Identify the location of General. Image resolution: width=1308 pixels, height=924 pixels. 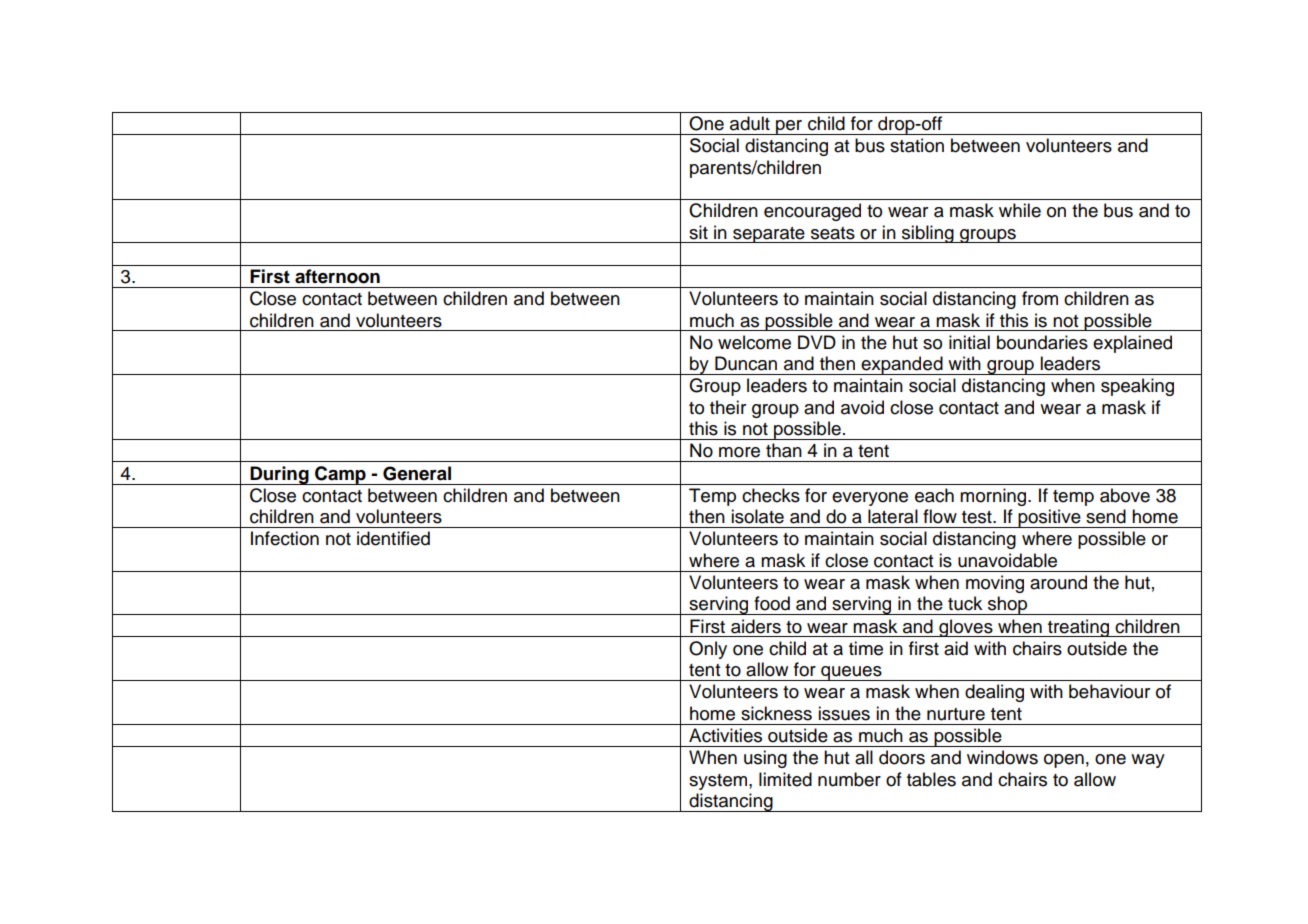
(417, 473).
